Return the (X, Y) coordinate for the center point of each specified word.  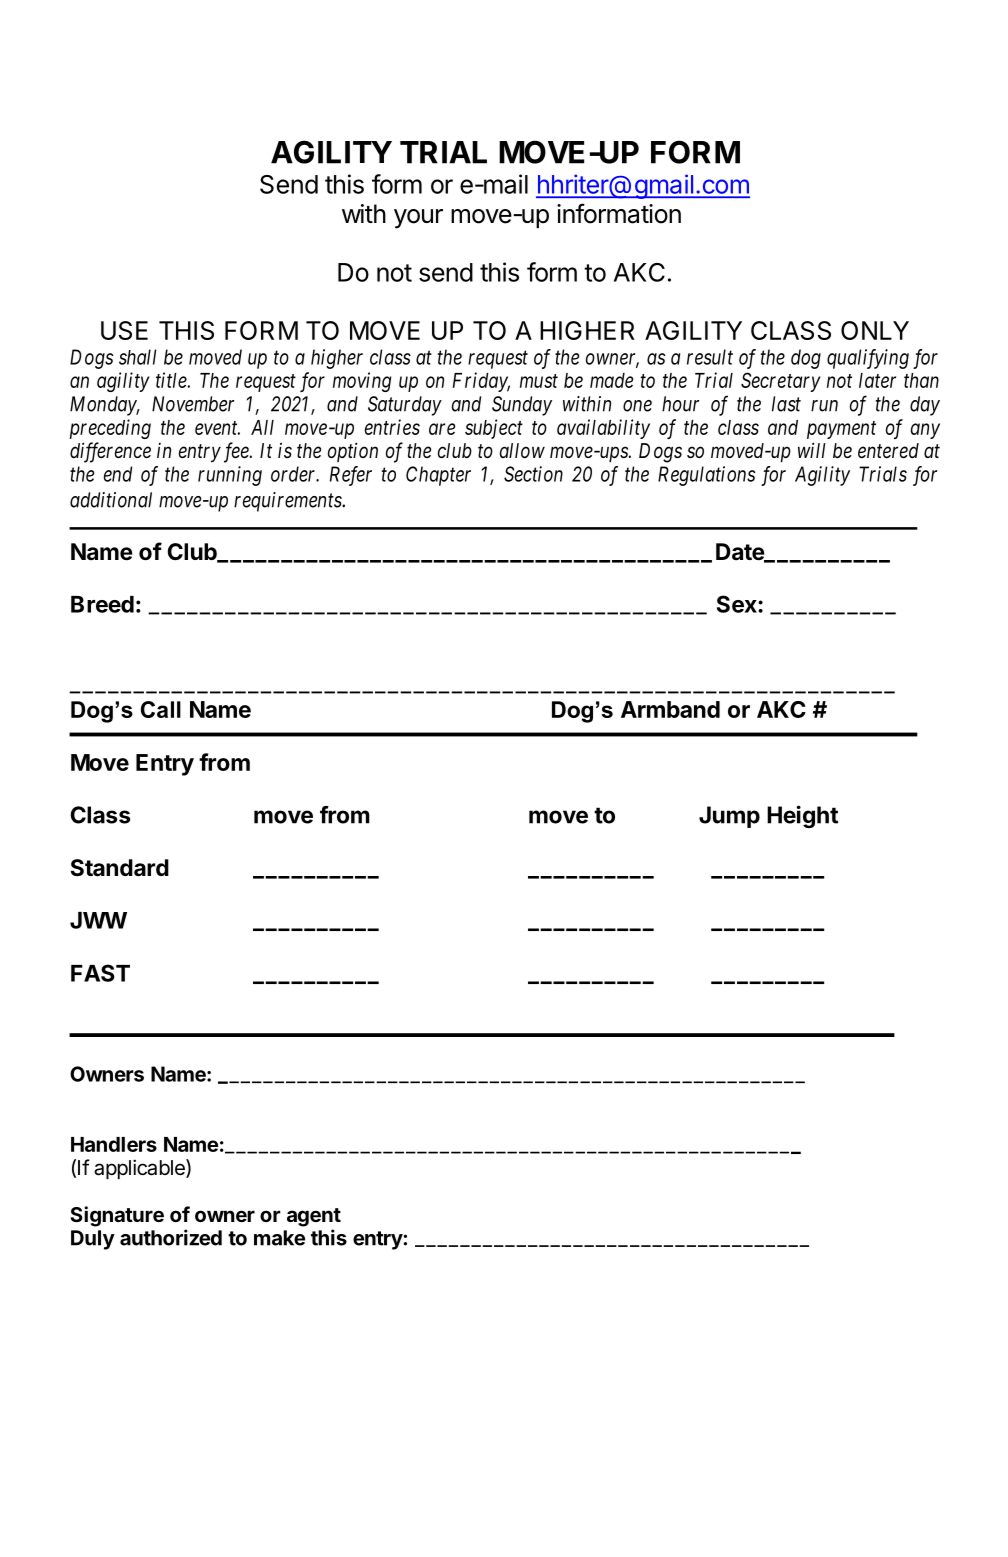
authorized (171, 1237)
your (418, 219)
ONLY (875, 330)
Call (161, 709)
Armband (670, 709)
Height (802, 816)
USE (124, 330)
